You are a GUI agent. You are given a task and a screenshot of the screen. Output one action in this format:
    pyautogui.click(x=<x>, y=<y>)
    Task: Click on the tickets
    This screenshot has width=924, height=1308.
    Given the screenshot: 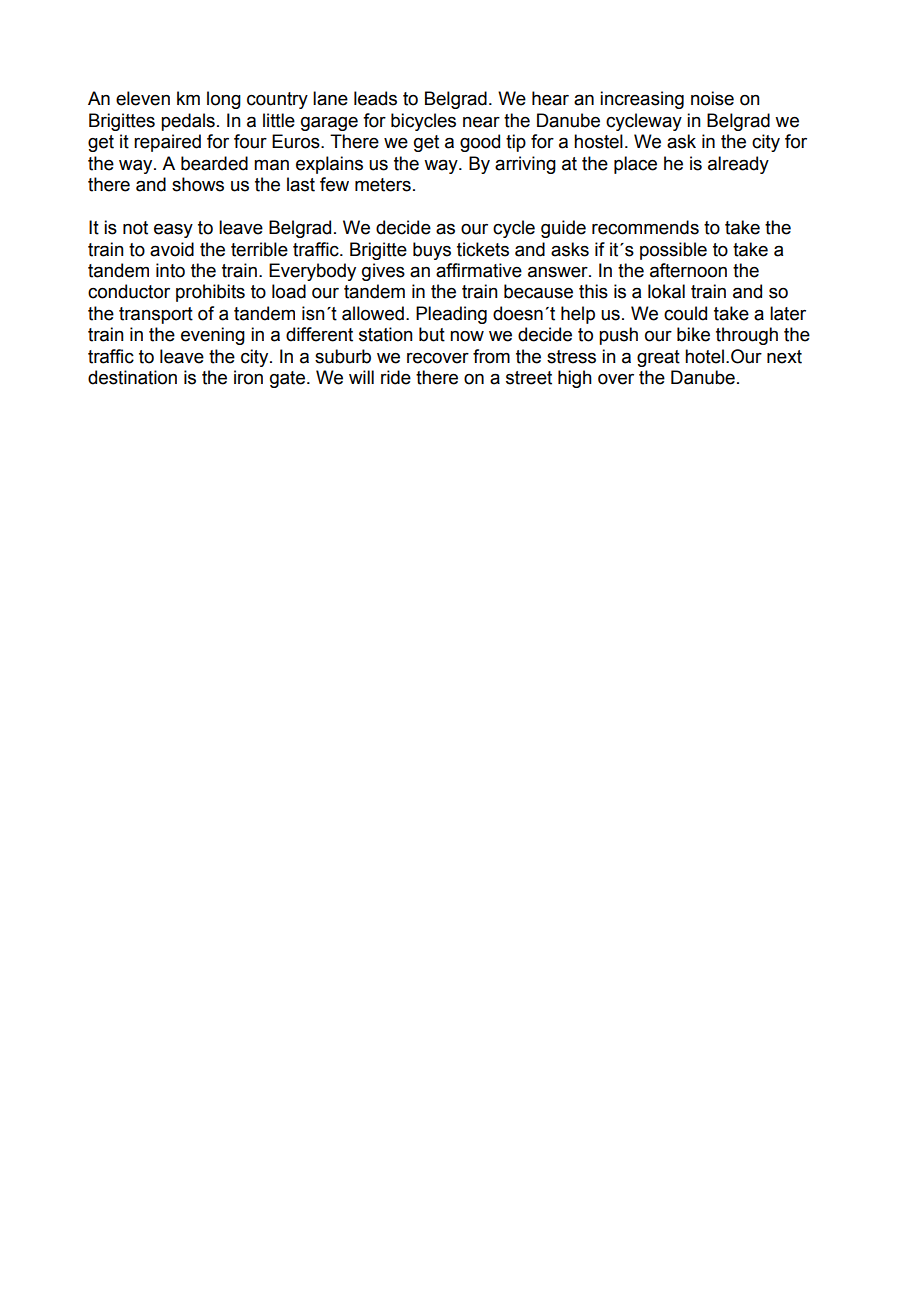 What is the action you would take?
    pyautogui.click(x=483, y=249)
